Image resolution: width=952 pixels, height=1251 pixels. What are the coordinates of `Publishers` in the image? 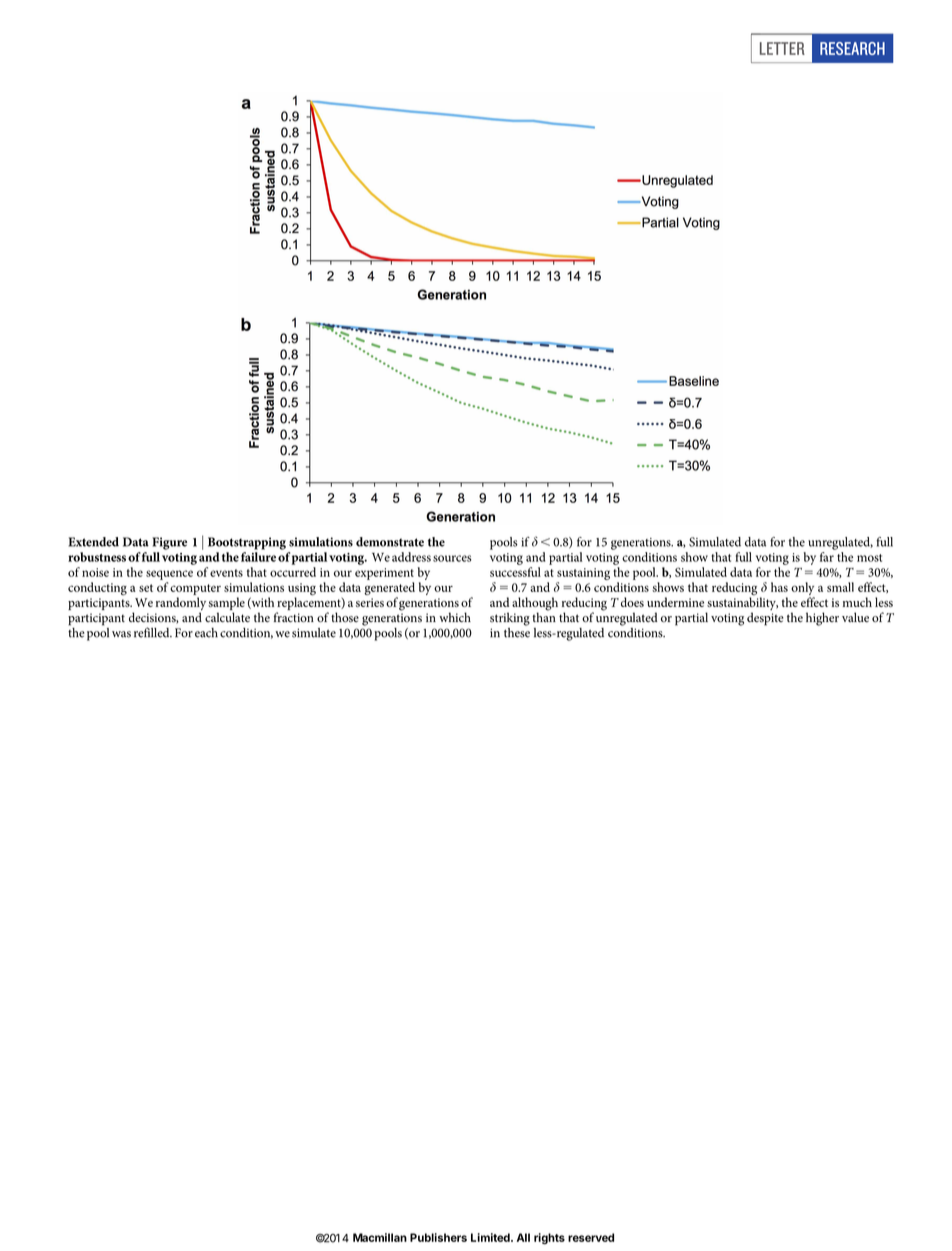 It's located at (438, 1237).
